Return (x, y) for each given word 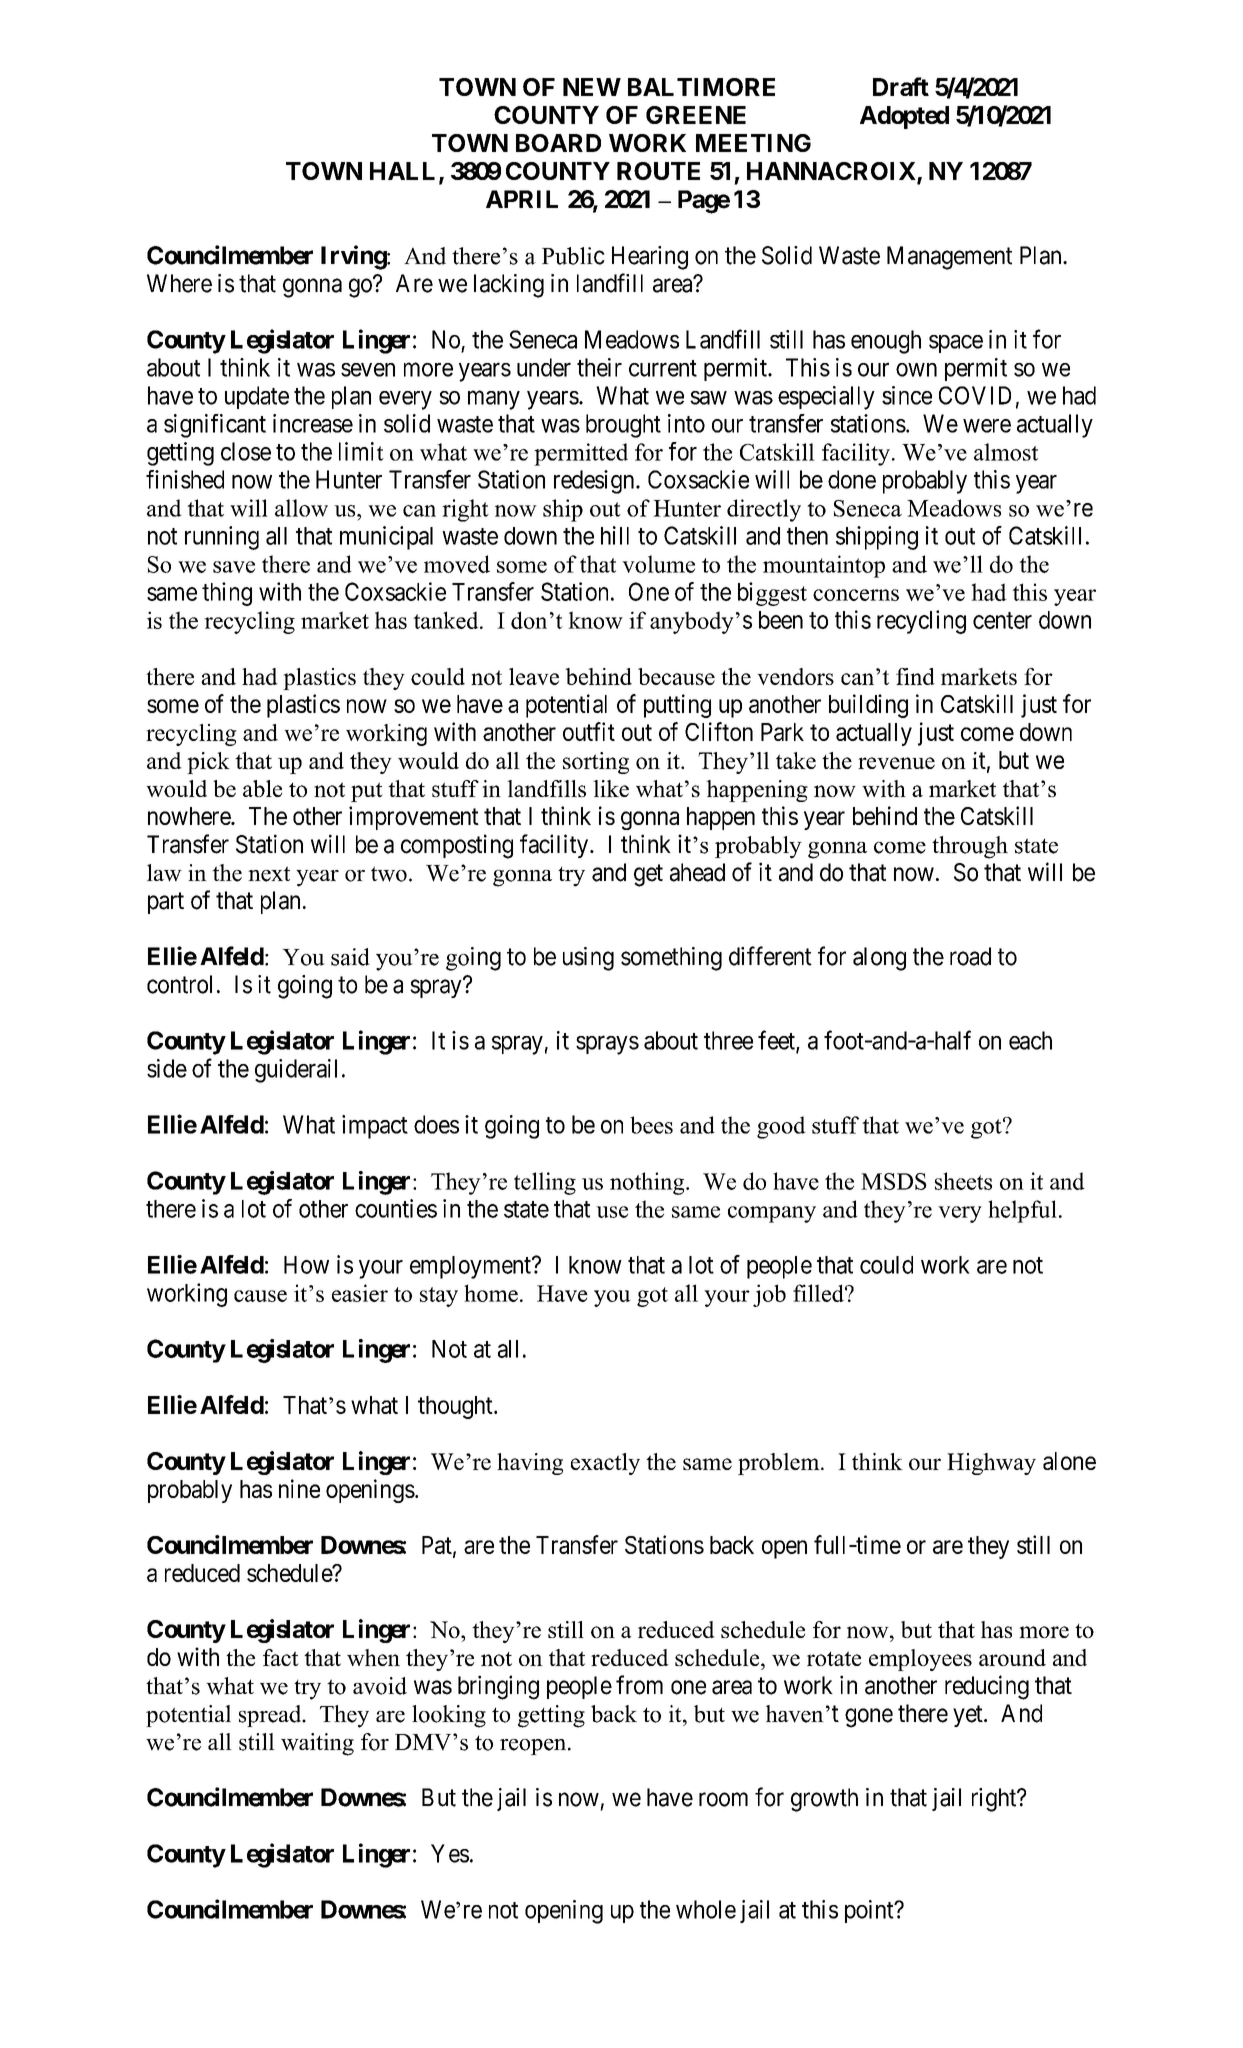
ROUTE (658, 171)
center (1002, 620)
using (588, 959)
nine (299, 1488)
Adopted (904, 117)
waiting (317, 1744)
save (234, 567)
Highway (991, 1464)
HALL (402, 171)
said (350, 957)
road (970, 956)
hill (615, 535)
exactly (605, 1464)
